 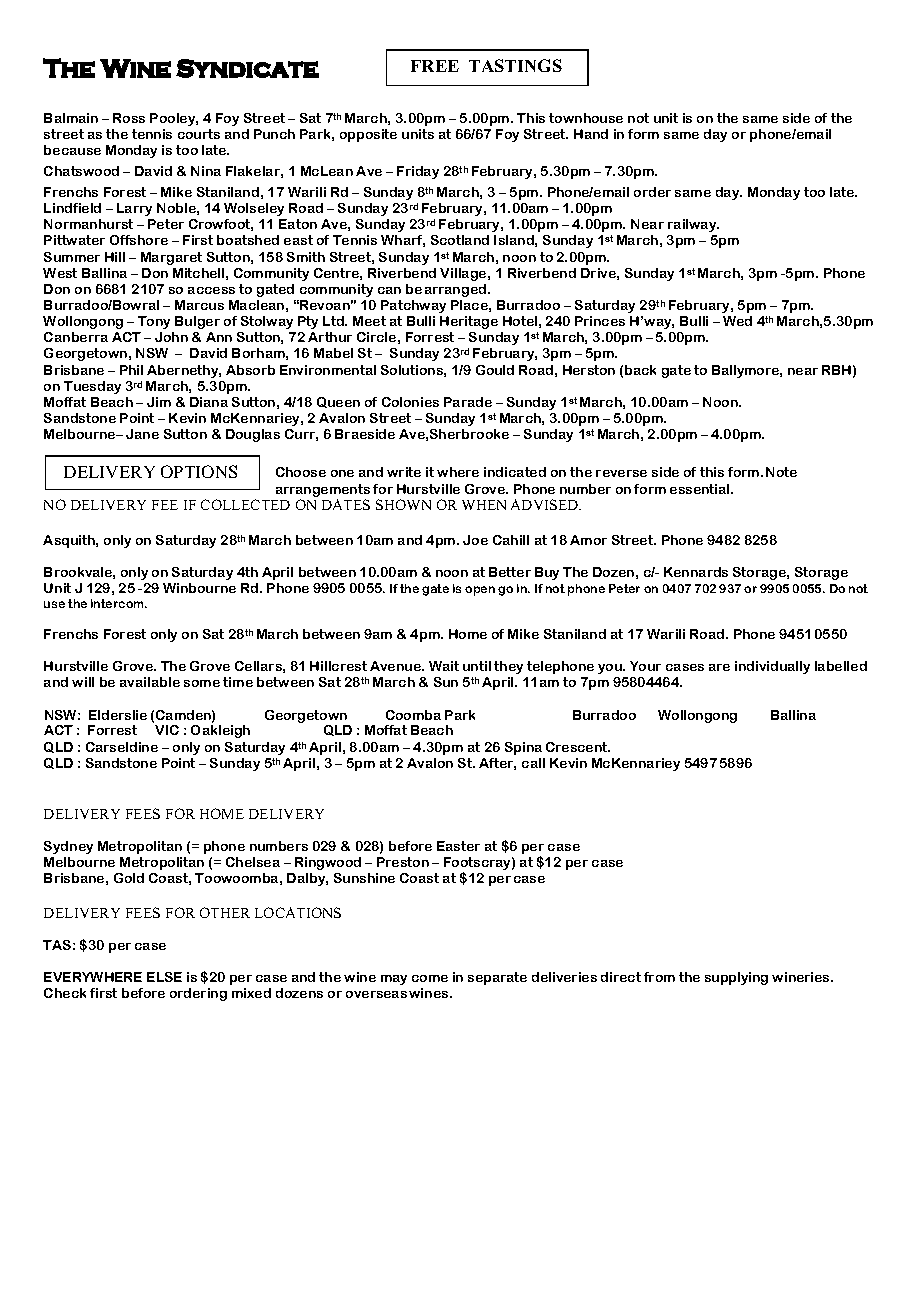 I want to click on individually, so click(x=772, y=667).
